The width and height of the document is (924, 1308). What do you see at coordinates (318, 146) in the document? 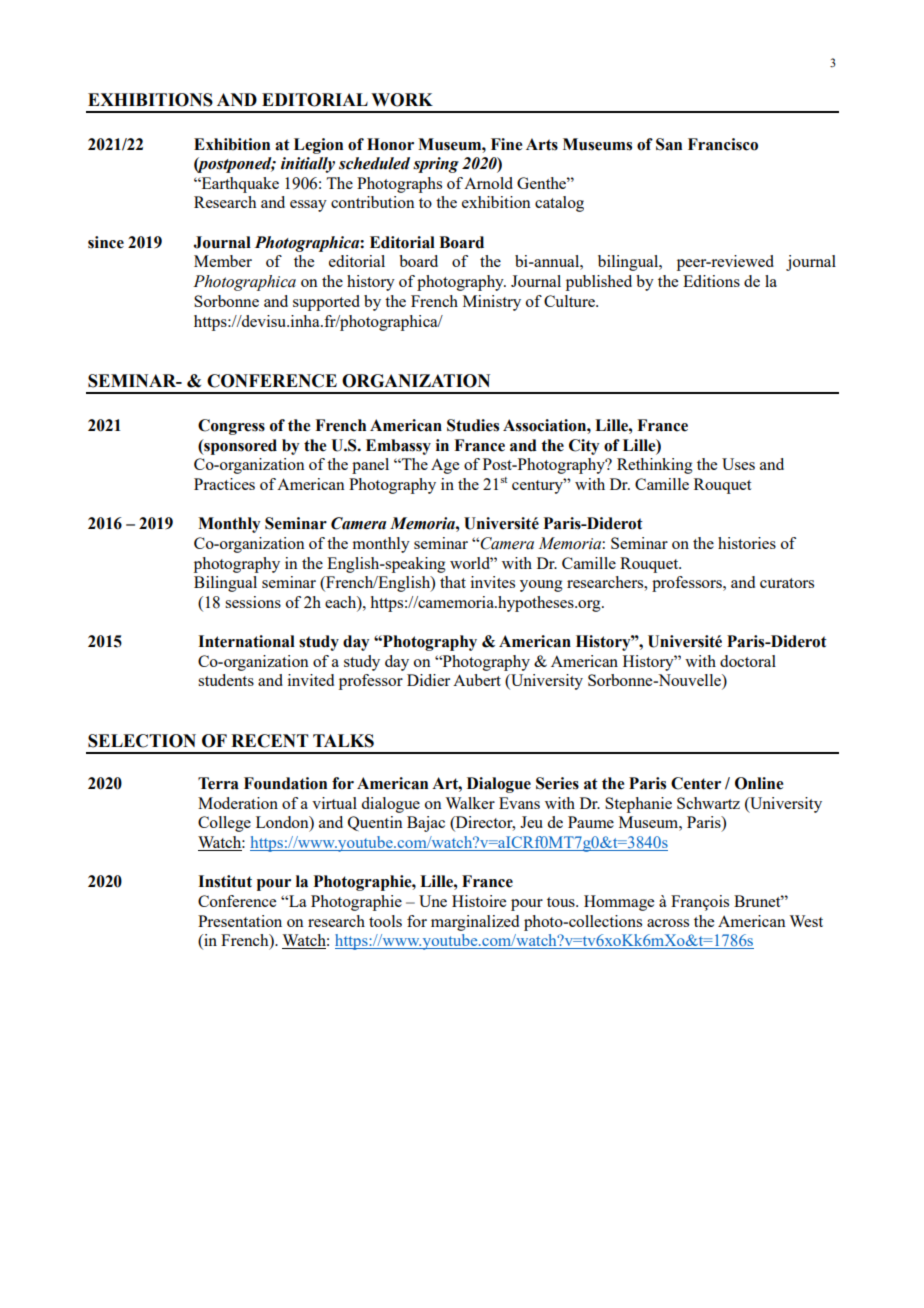
I see `Legion` at bounding box center [318, 146].
